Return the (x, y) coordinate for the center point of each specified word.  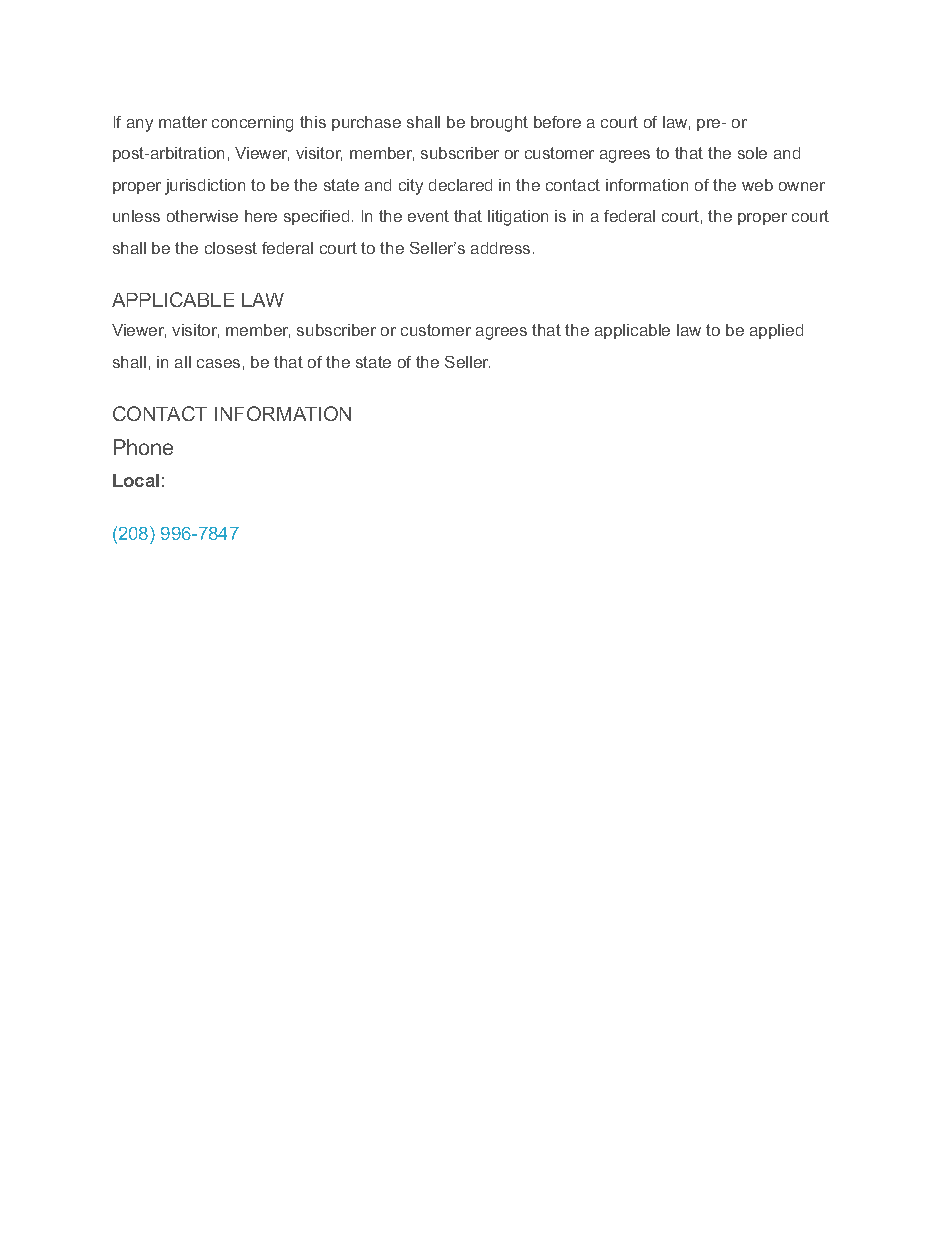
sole (752, 153)
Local (136, 480)
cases (218, 363)
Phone (143, 447)
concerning (252, 124)
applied (776, 331)
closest (231, 248)
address (500, 248)
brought (499, 124)
